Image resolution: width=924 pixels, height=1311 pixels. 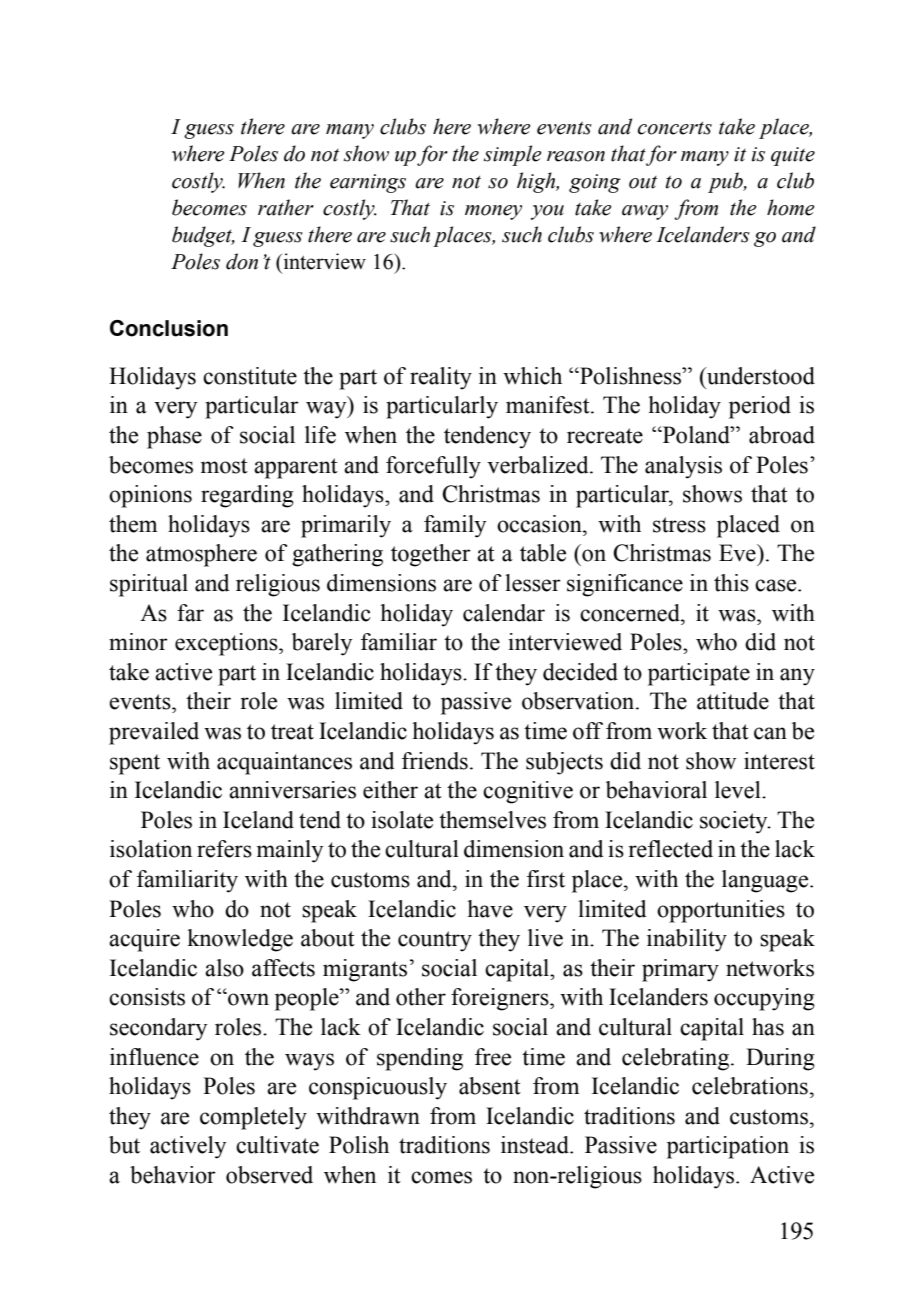 What do you see at coordinates (675, 128) in the document?
I see `concerts` at bounding box center [675, 128].
